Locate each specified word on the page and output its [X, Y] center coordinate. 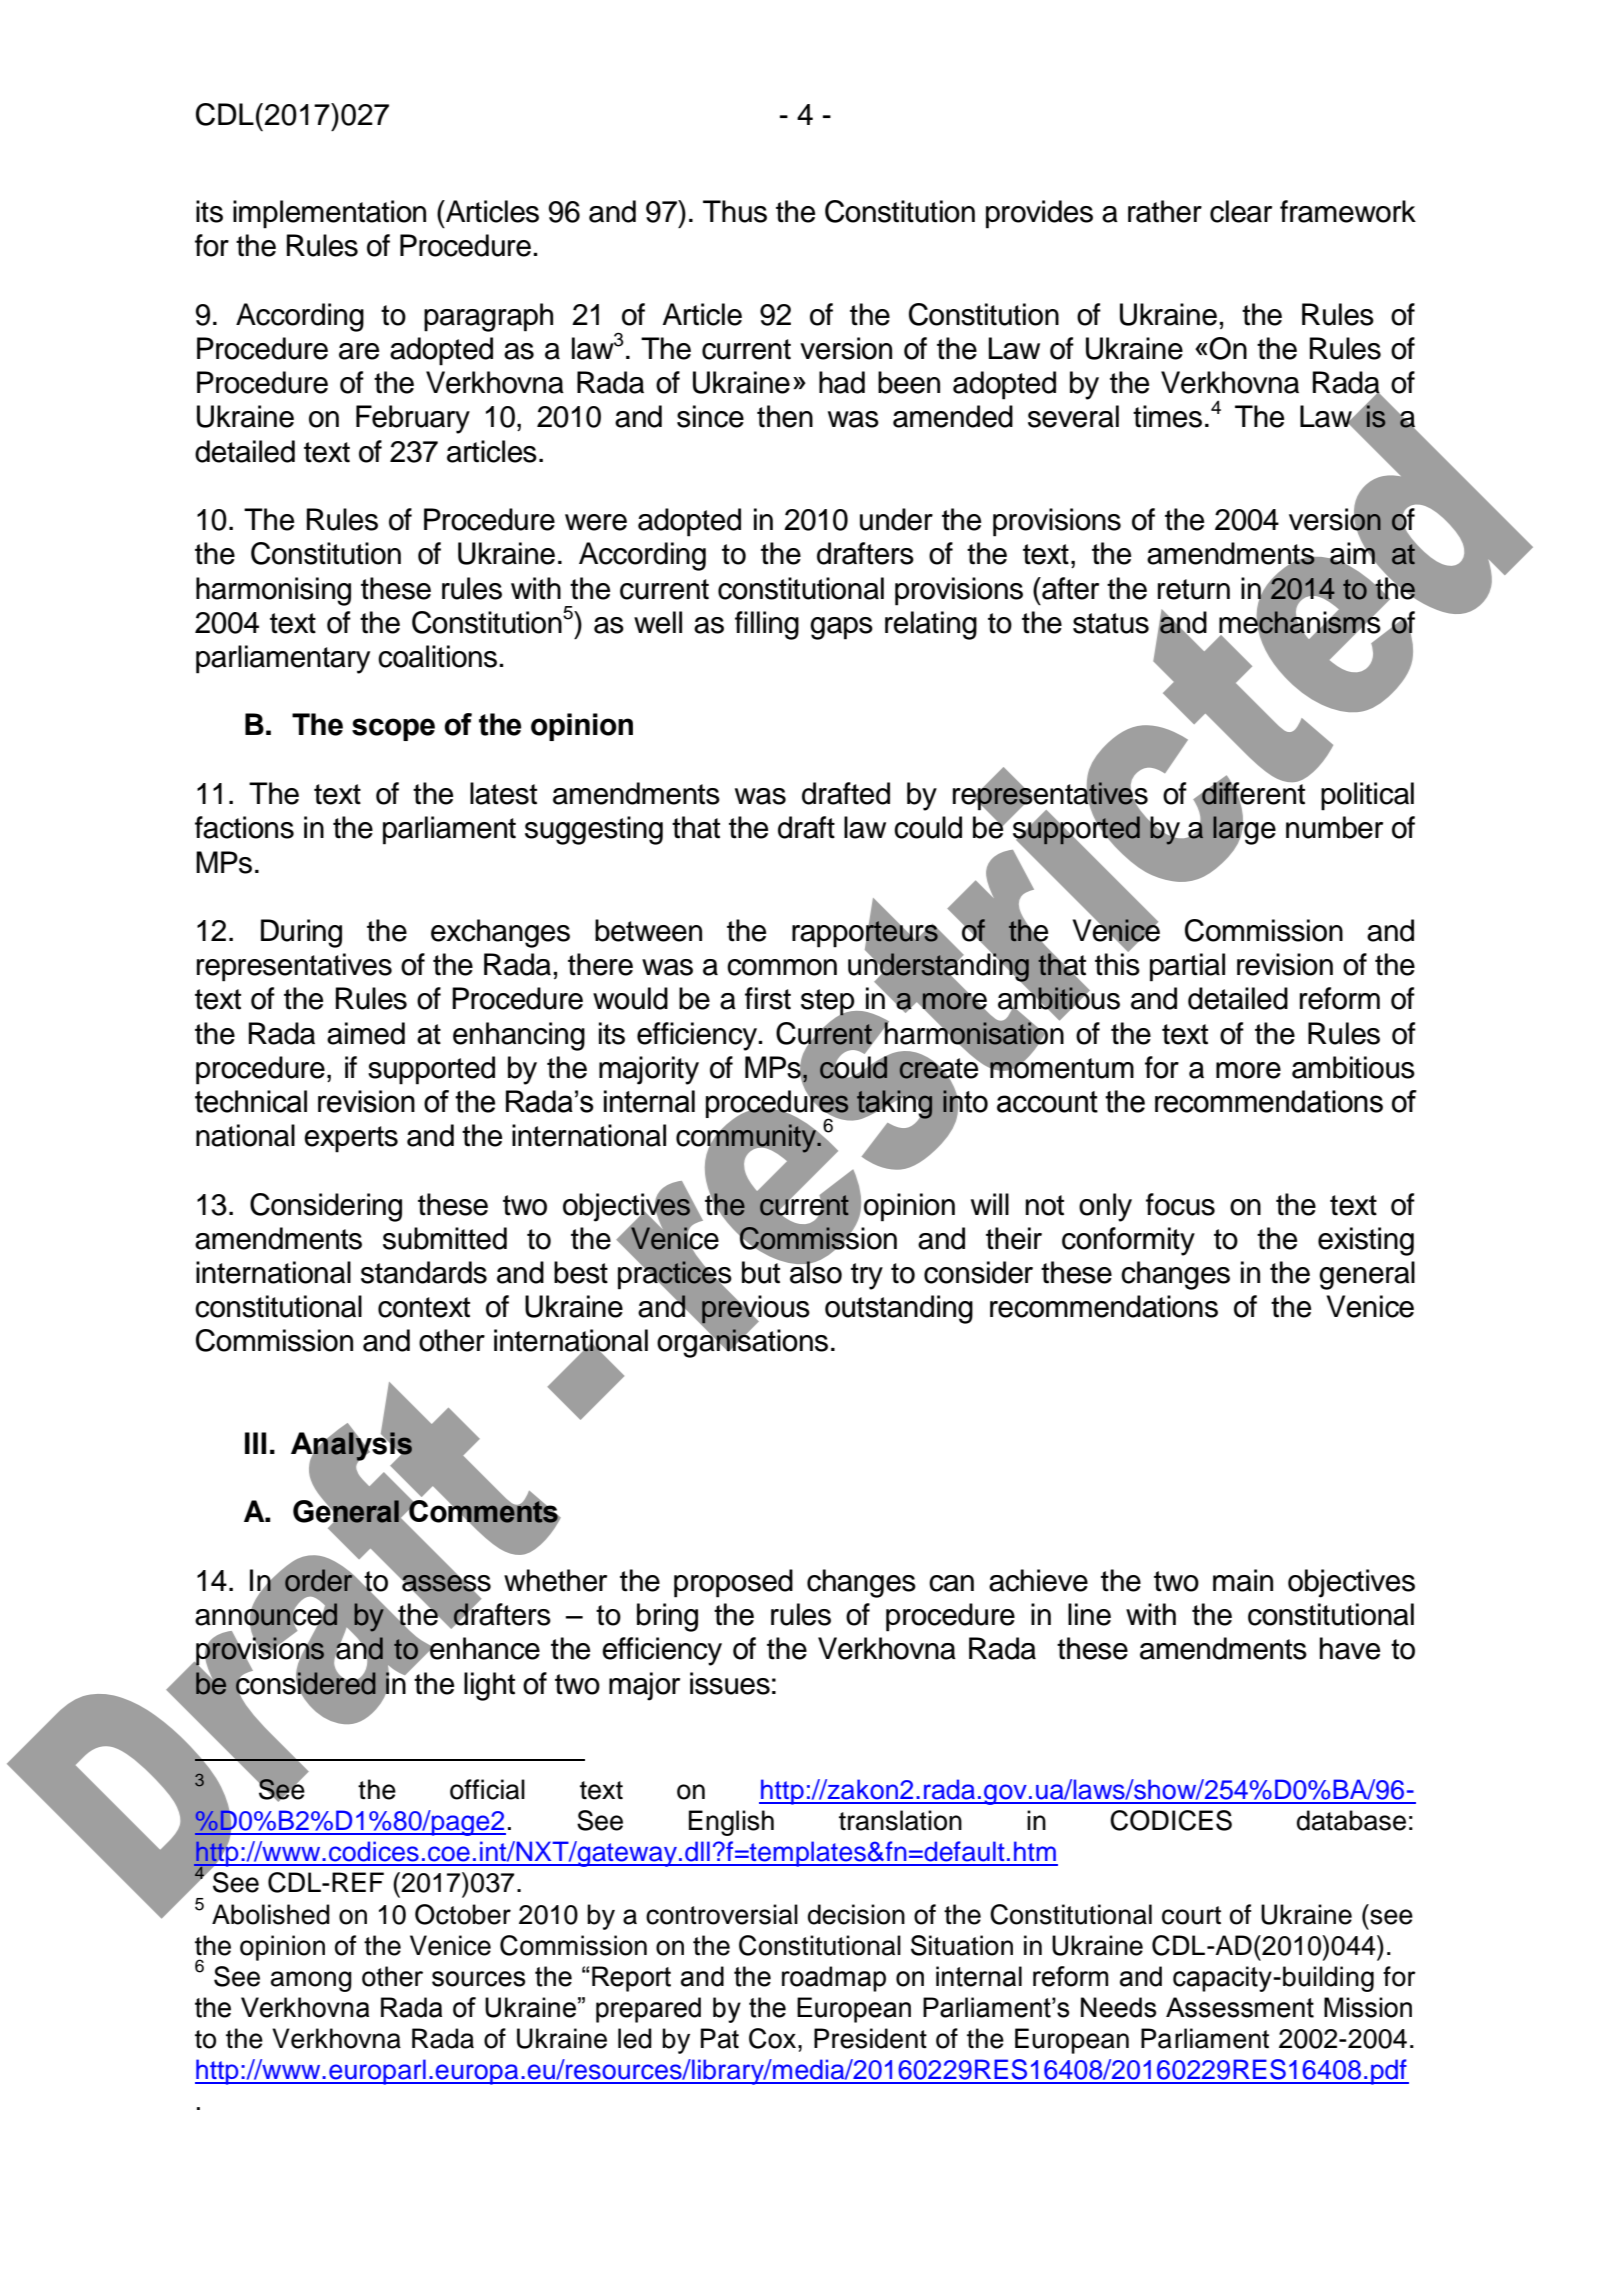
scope [393, 729]
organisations [742, 1342]
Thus [735, 211]
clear [1241, 211]
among [311, 1981]
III [255, 1443]
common [782, 967]
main [1243, 1580]
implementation [329, 214]
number [1334, 827]
